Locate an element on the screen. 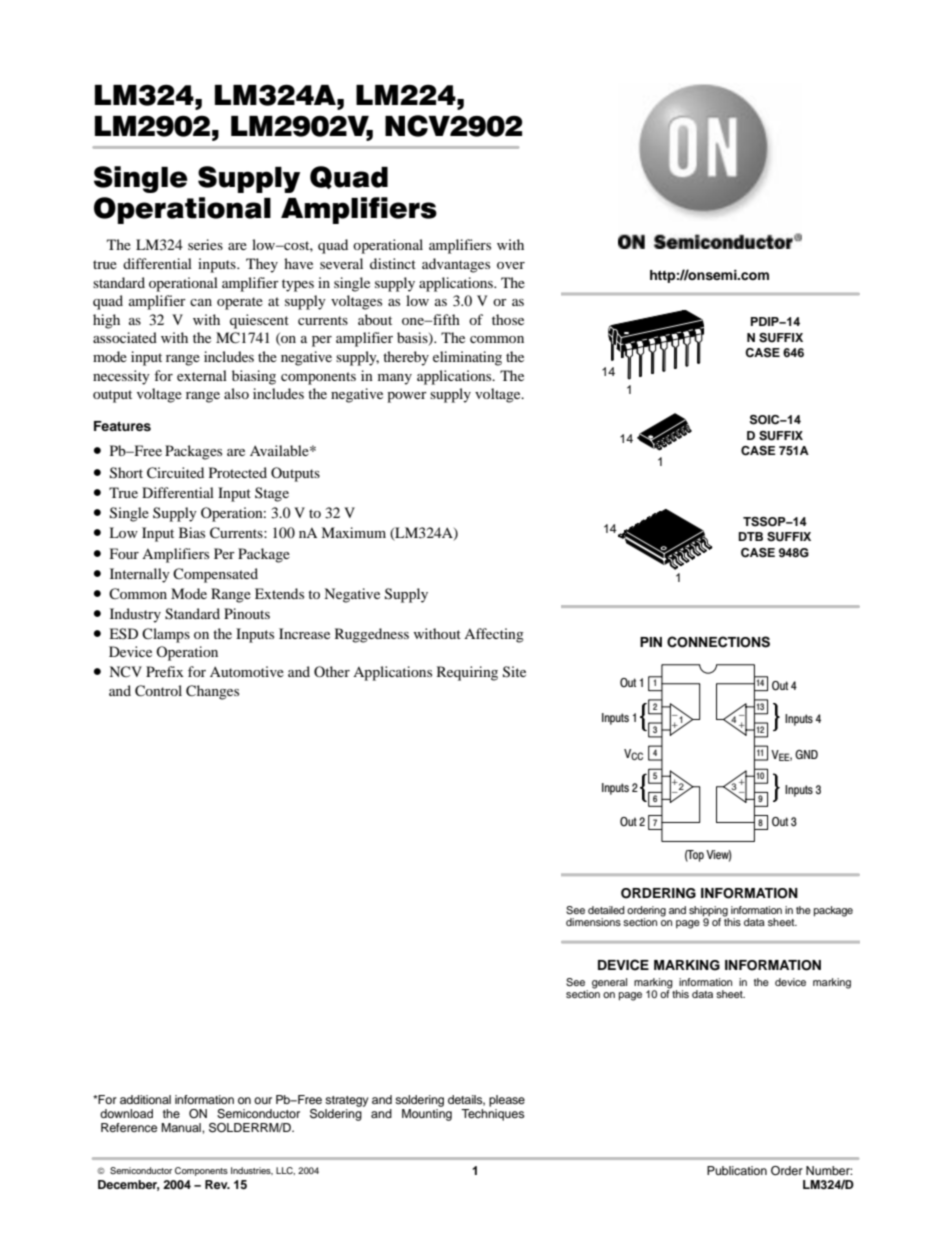 The height and width of the screenshot is (1233, 952). DTB is located at coordinates (751, 536).
